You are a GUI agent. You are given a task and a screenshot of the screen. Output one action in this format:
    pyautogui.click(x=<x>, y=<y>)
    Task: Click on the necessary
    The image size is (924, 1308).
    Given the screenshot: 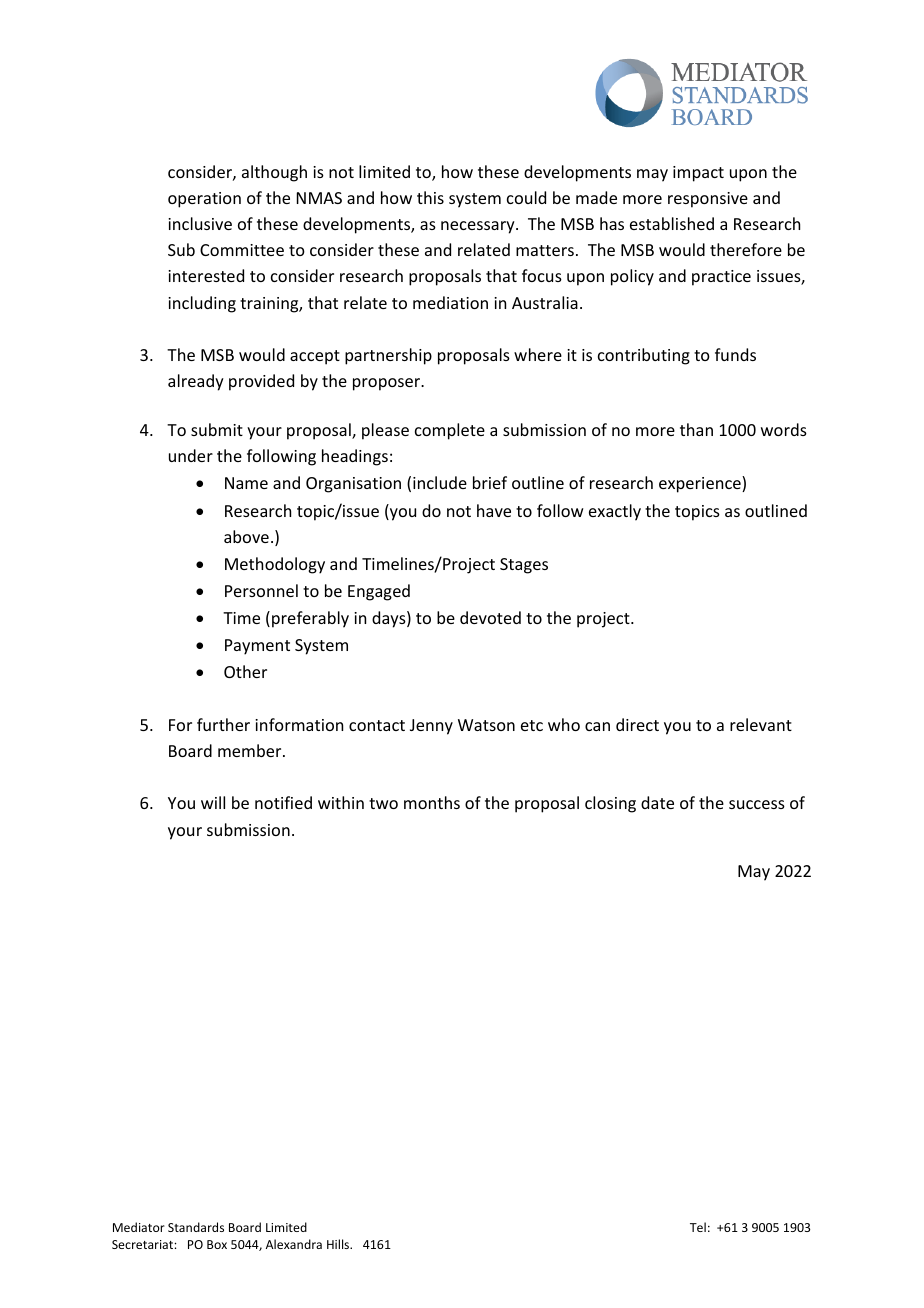 What is the action you would take?
    pyautogui.click(x=479, y=227)
